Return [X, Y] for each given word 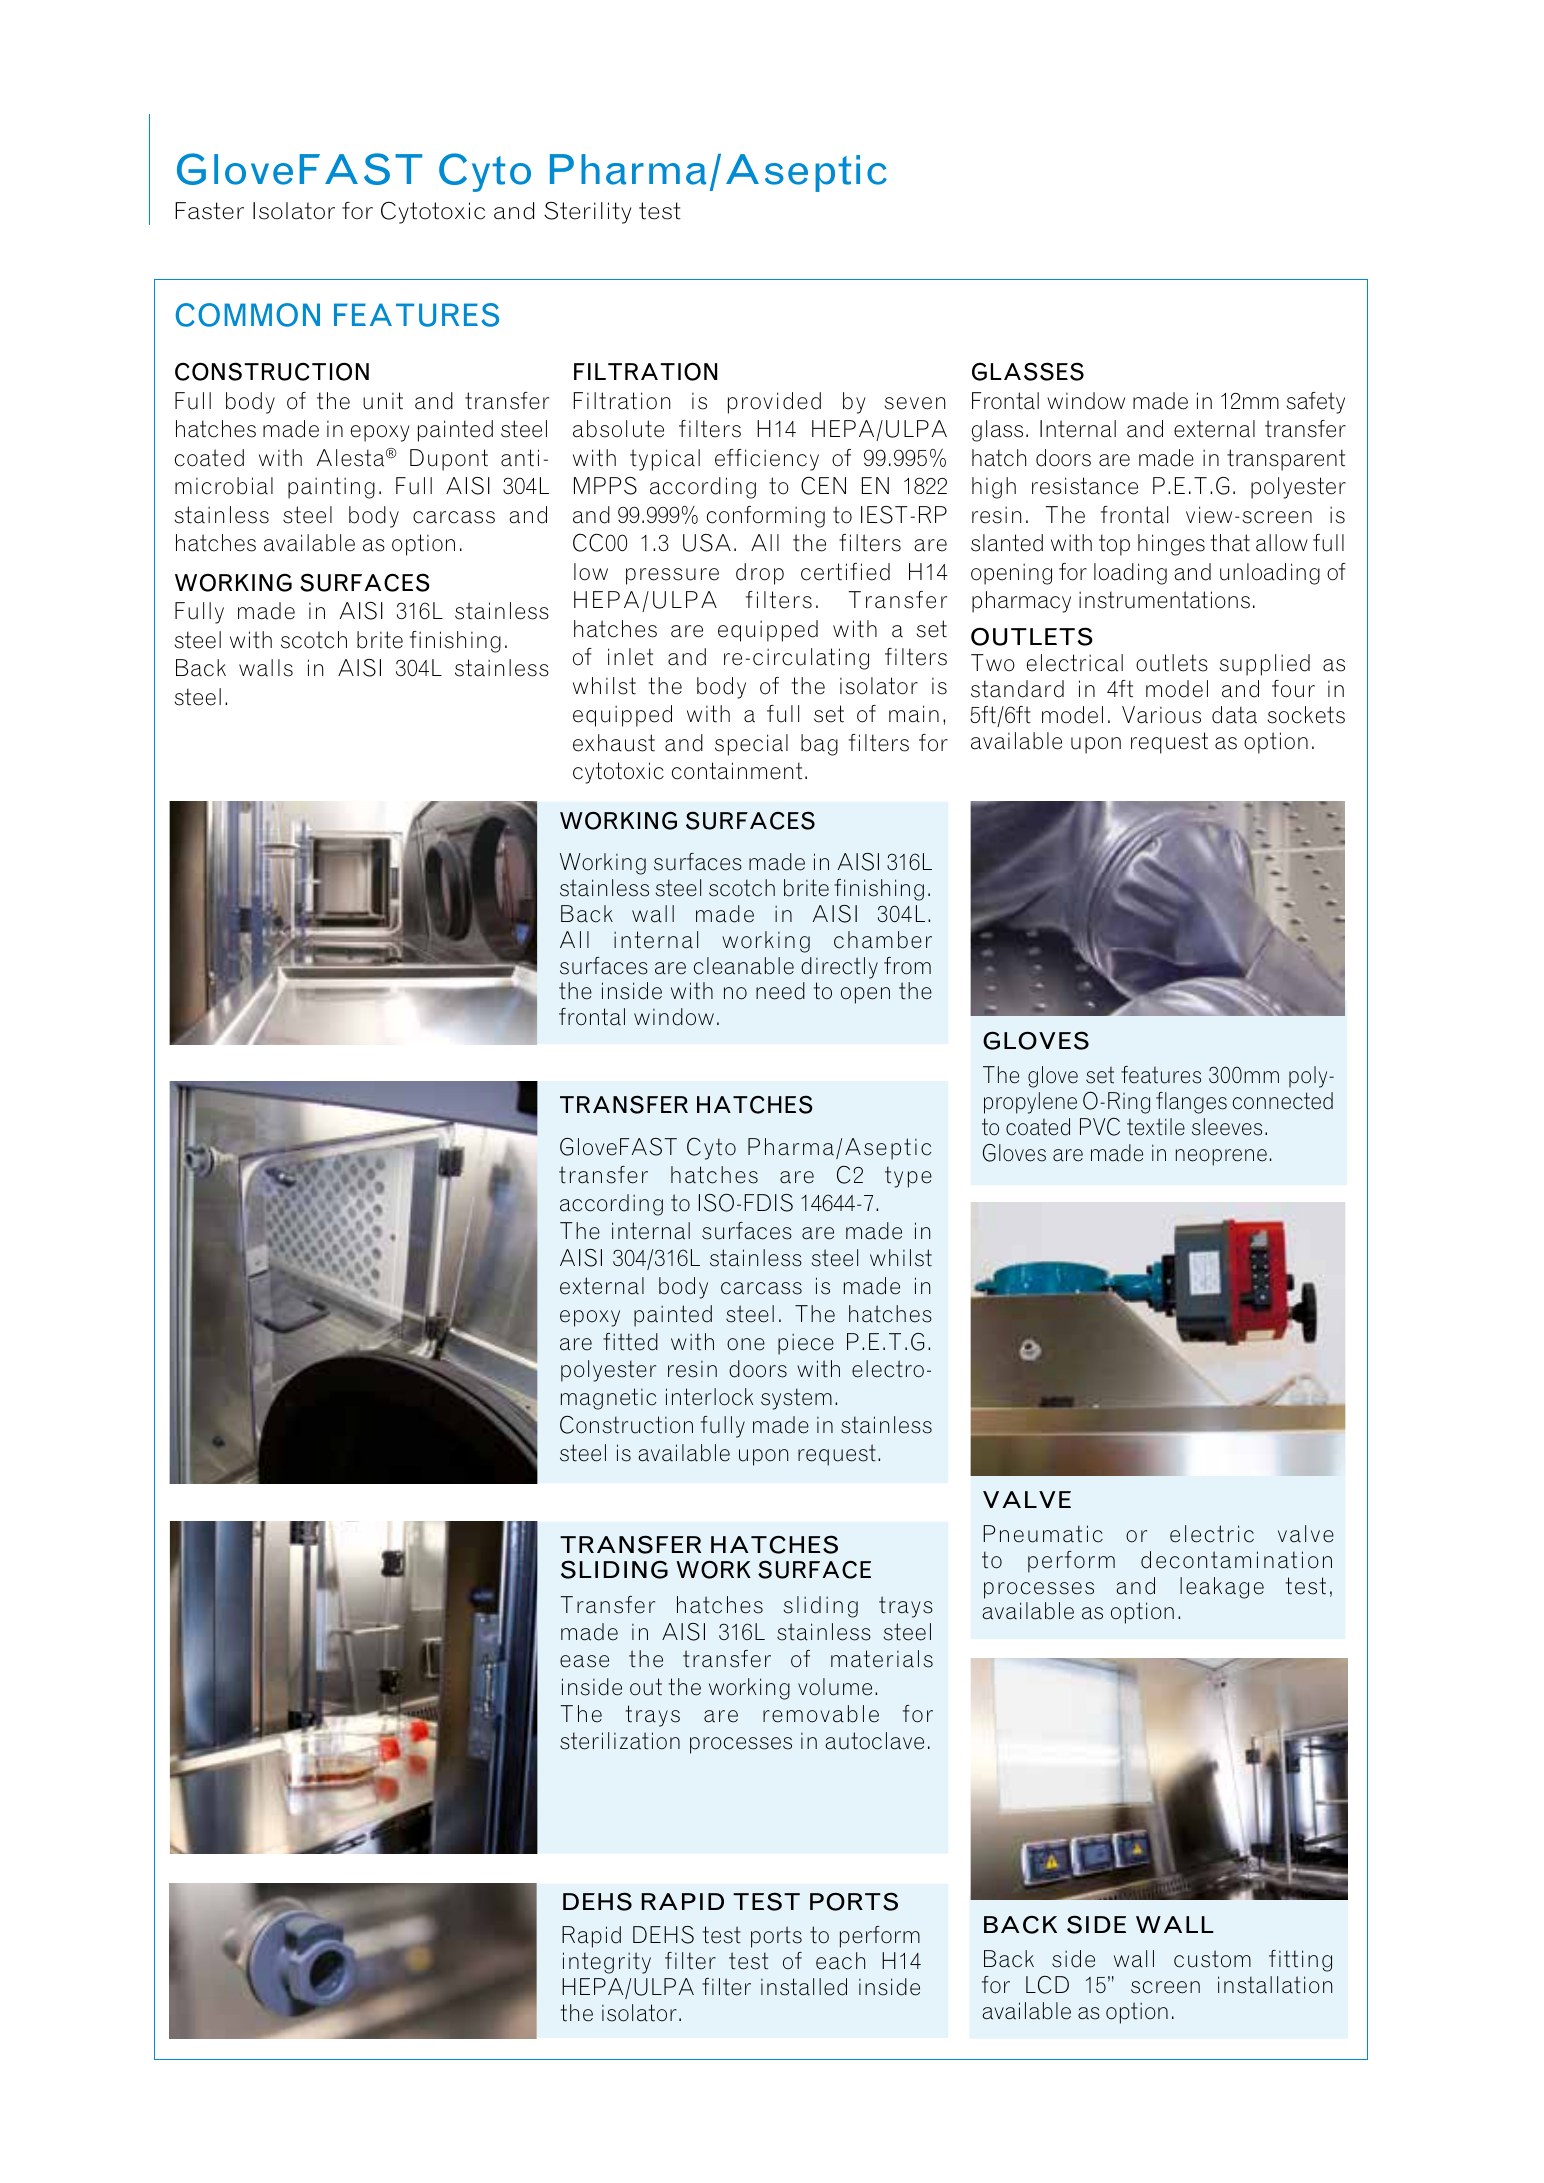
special [751, 745]
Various [1161, 715]
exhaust [614, 743]
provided [774, 403]
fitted [630, 1342]
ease [584, 1661]
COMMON [248, 315]
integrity [607, 1963]
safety [1315, 403]
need [780, 991]
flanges [1191, 1103]
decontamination [1236, 1560]
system [796, 1399]
